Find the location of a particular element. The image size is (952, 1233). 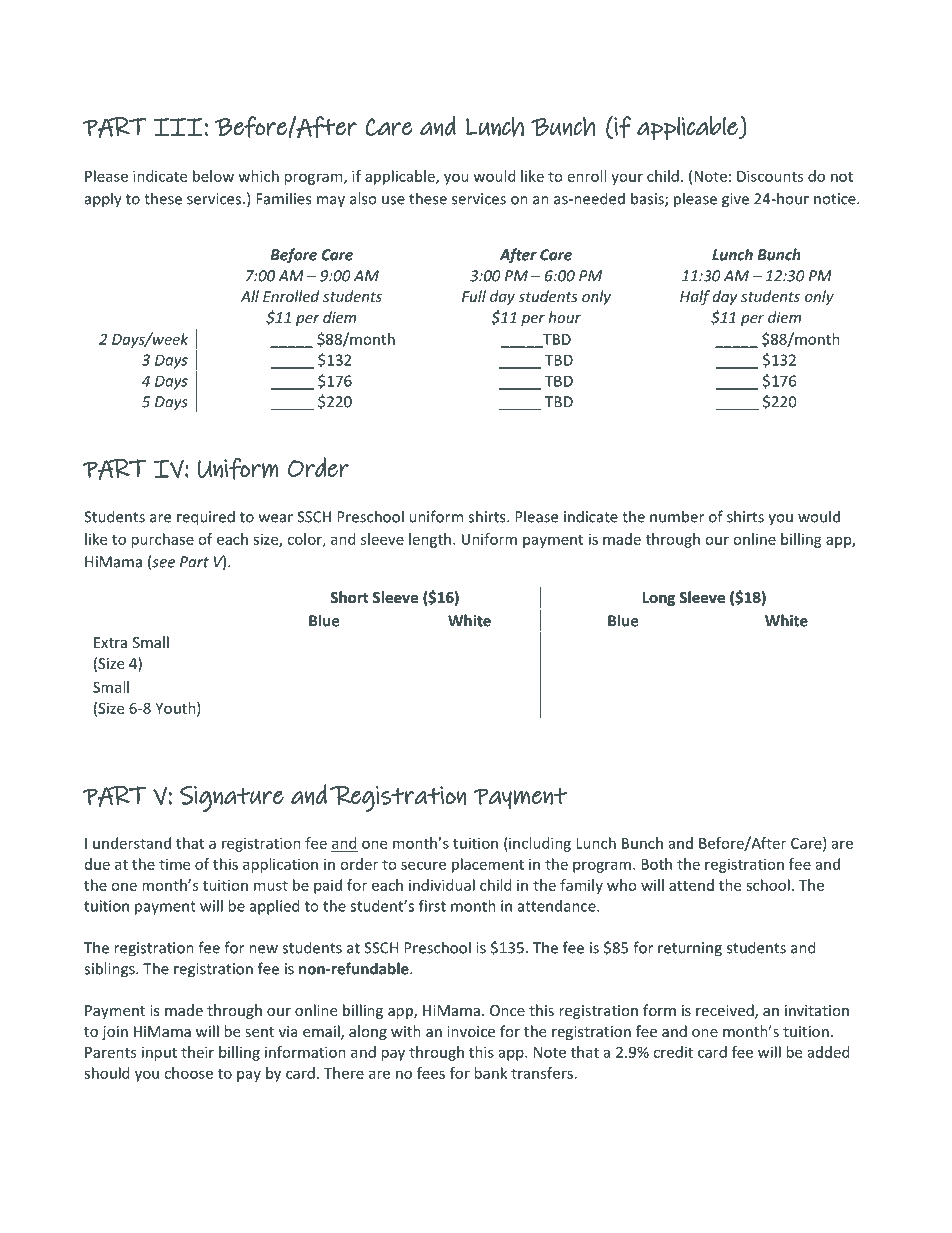

use is located at coordinates (393, 200).
